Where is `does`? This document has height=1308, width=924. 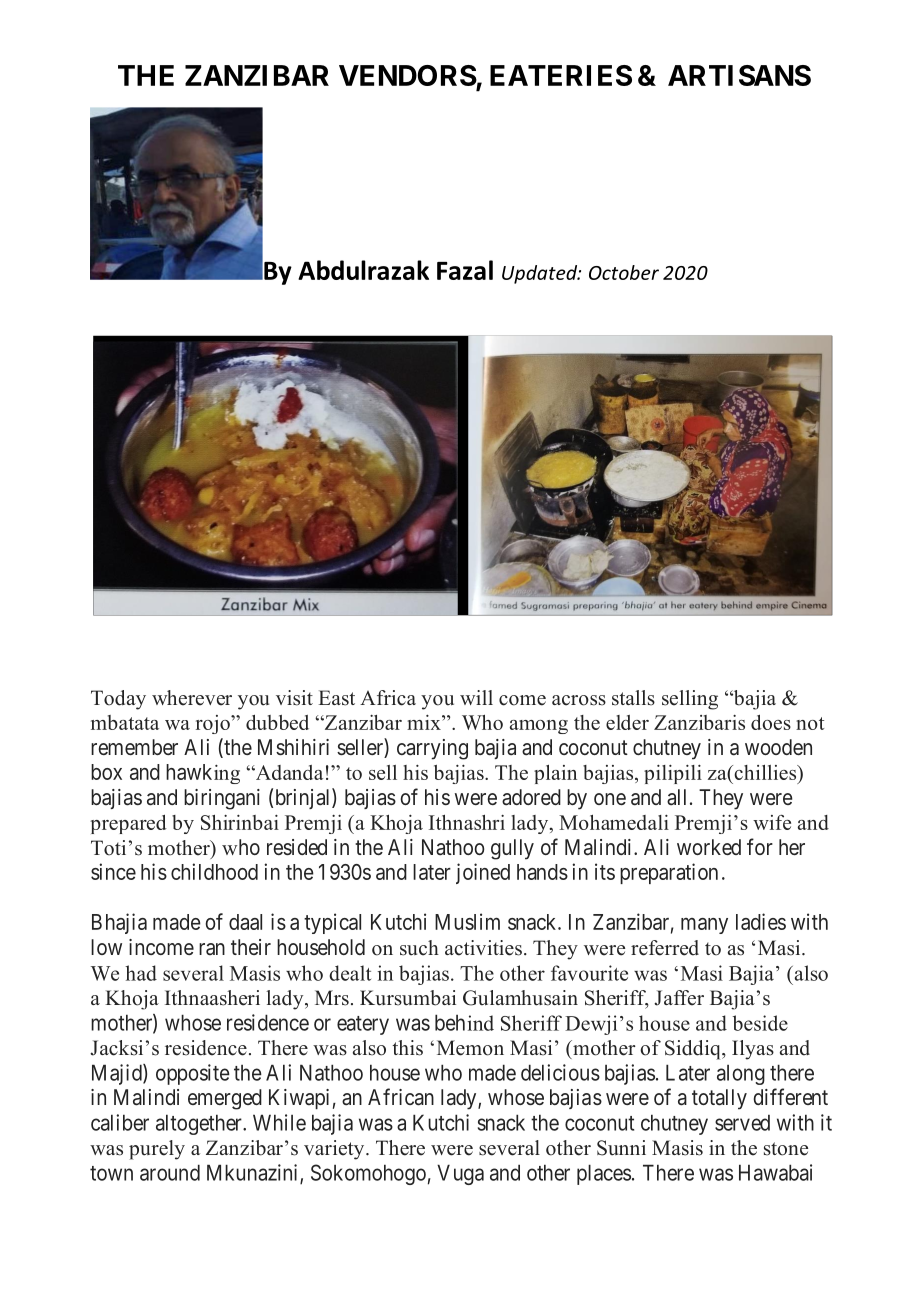 does is located at coordinates (771, 722).
